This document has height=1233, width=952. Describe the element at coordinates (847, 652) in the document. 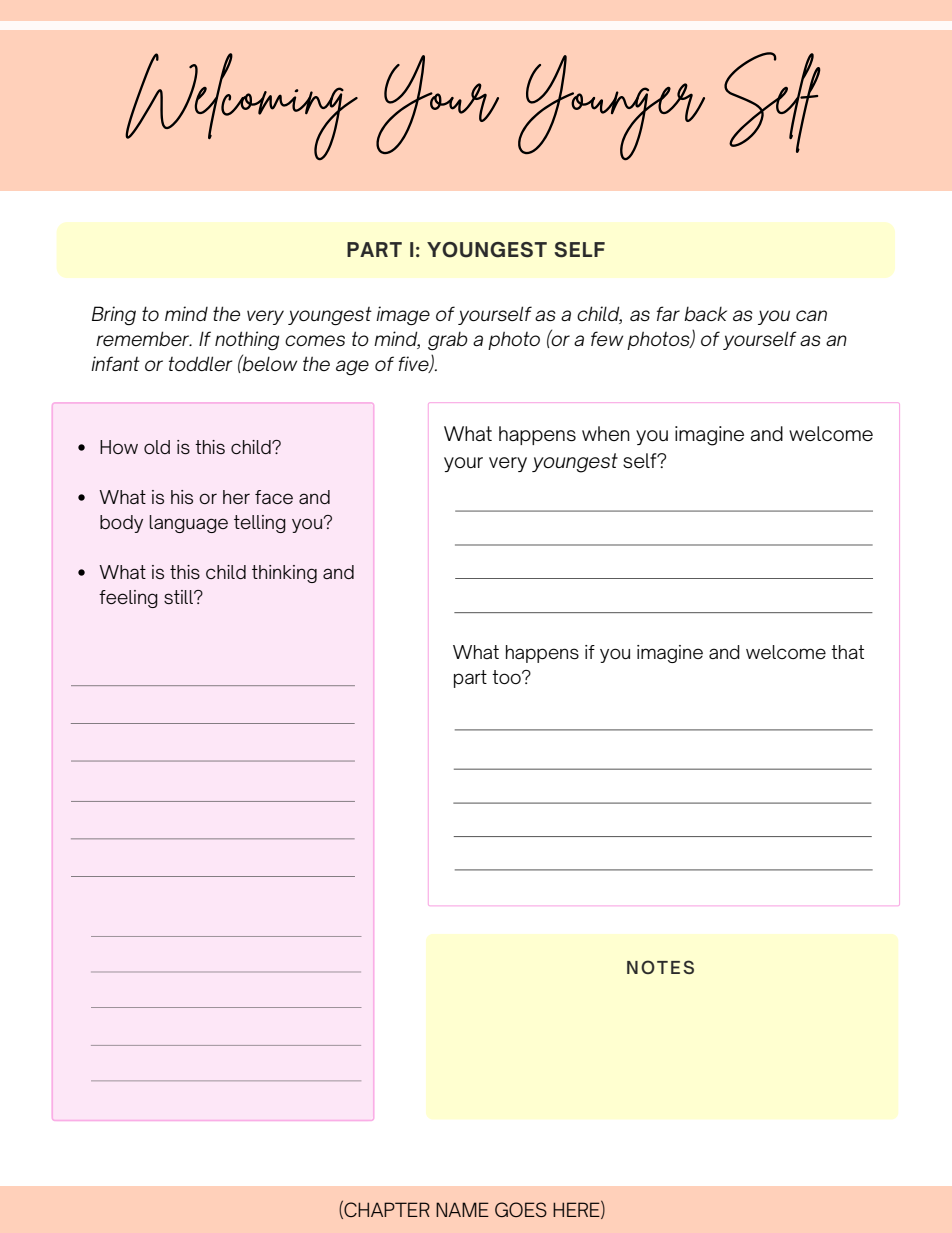

I see `that` at that location.
